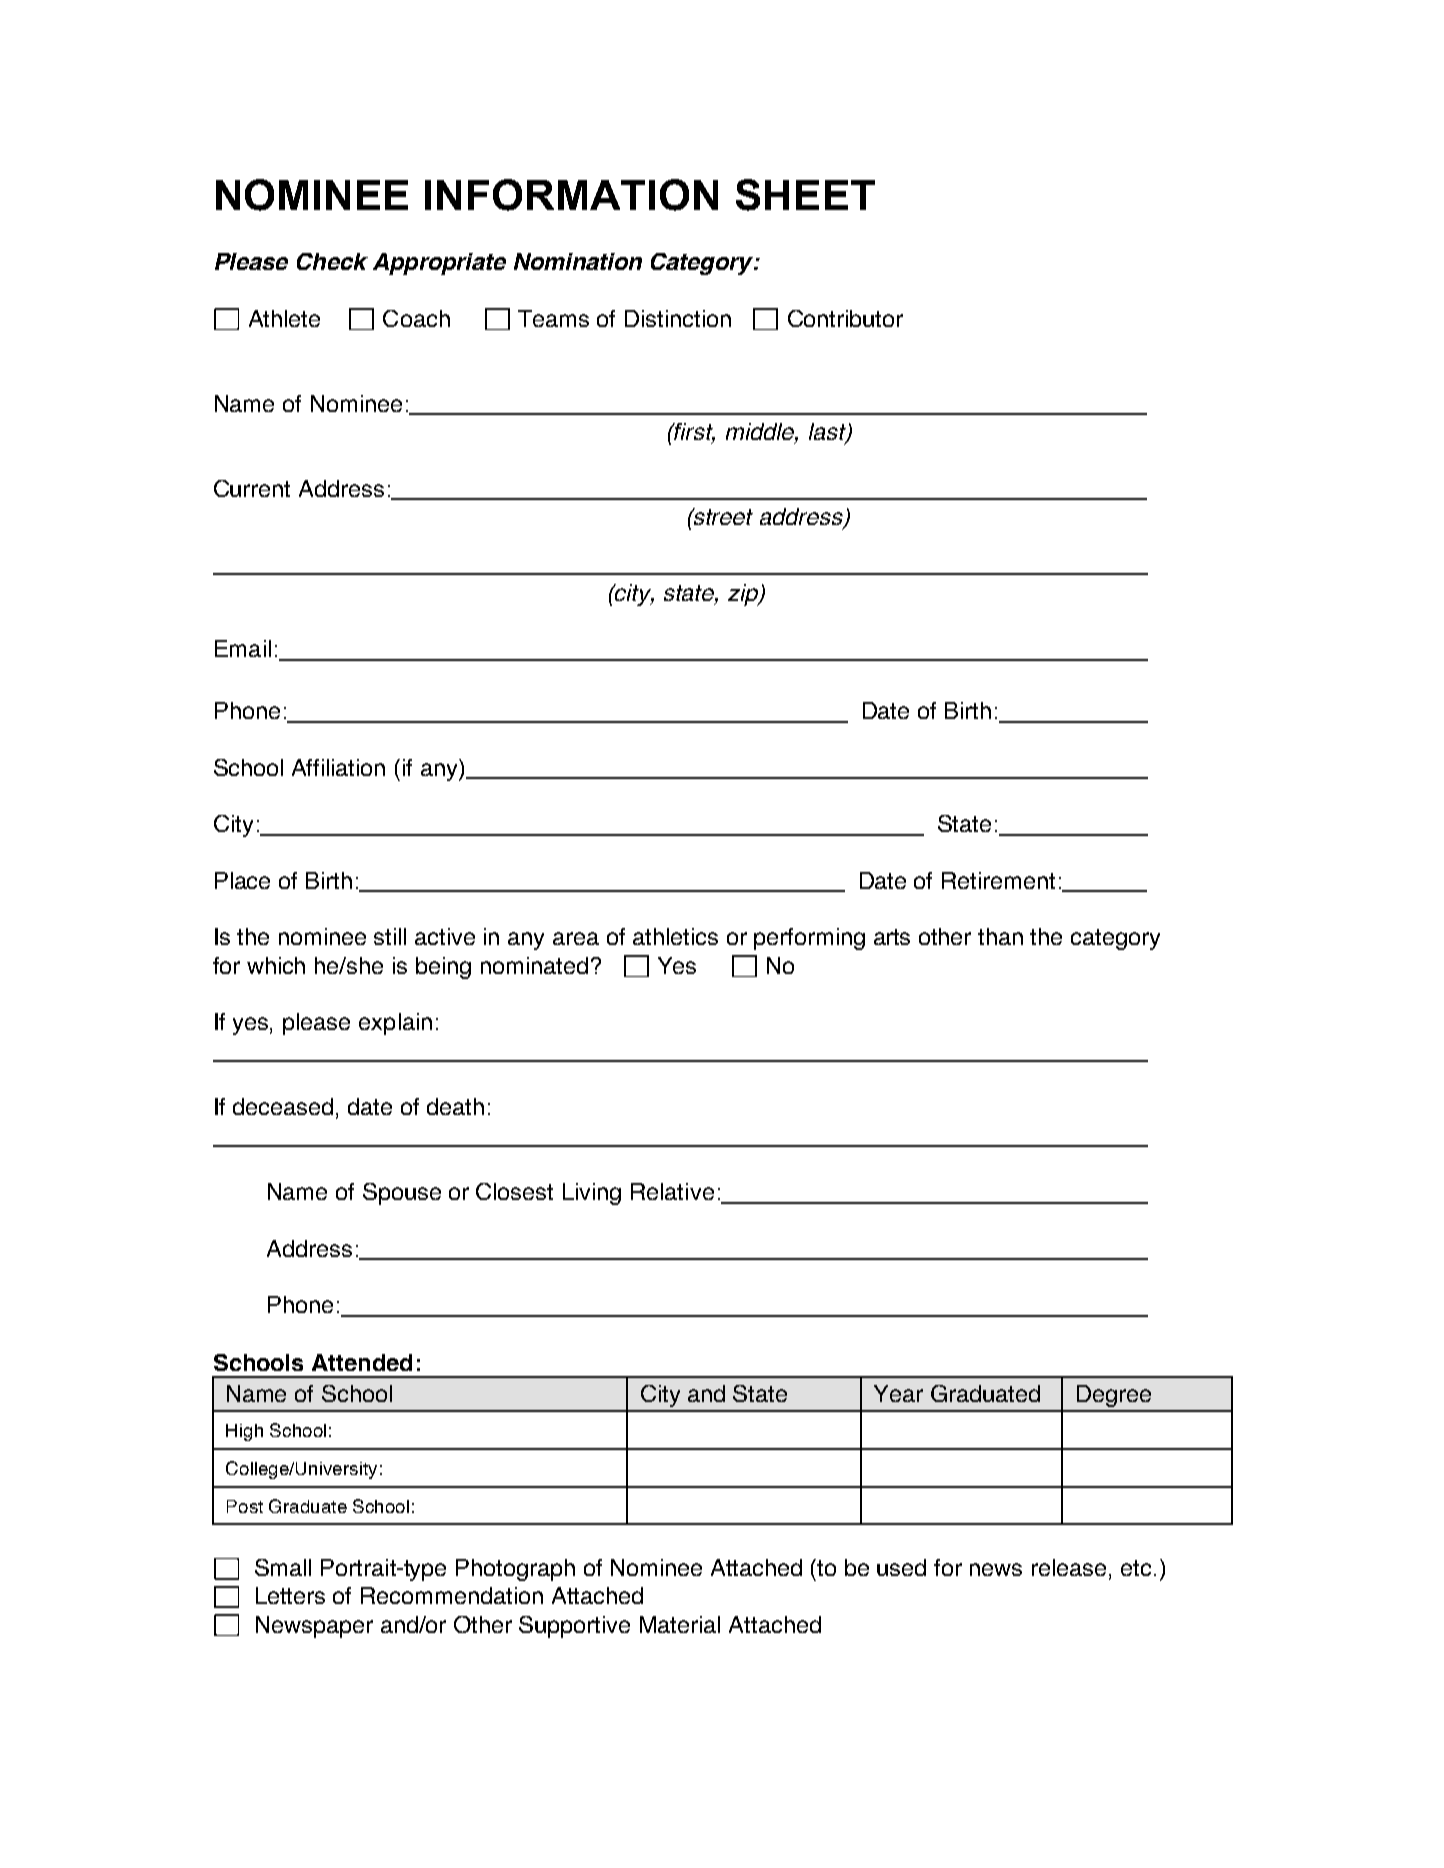 The image size is (1444, 1868). What do you see at coordinates (675, 936) in the screenshot?
I see `athletics` at bounding box center [675, 936].
